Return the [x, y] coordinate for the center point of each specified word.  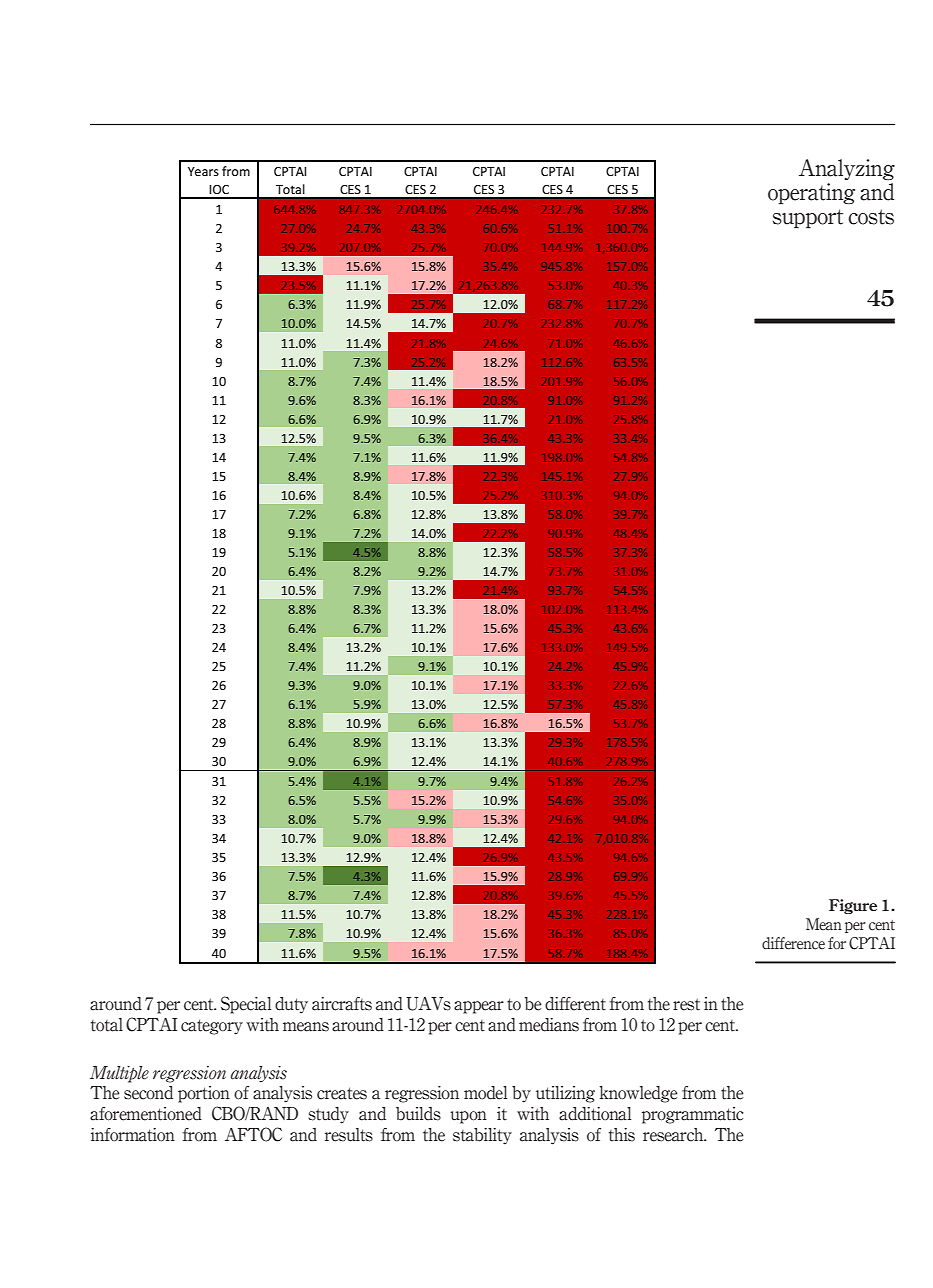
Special [246, 1005]
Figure [853, 906]
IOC [219, 189]
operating [811, 194]
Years [203, 171]
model [485, 1093]
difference [793, 943]
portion [204, 1094]
